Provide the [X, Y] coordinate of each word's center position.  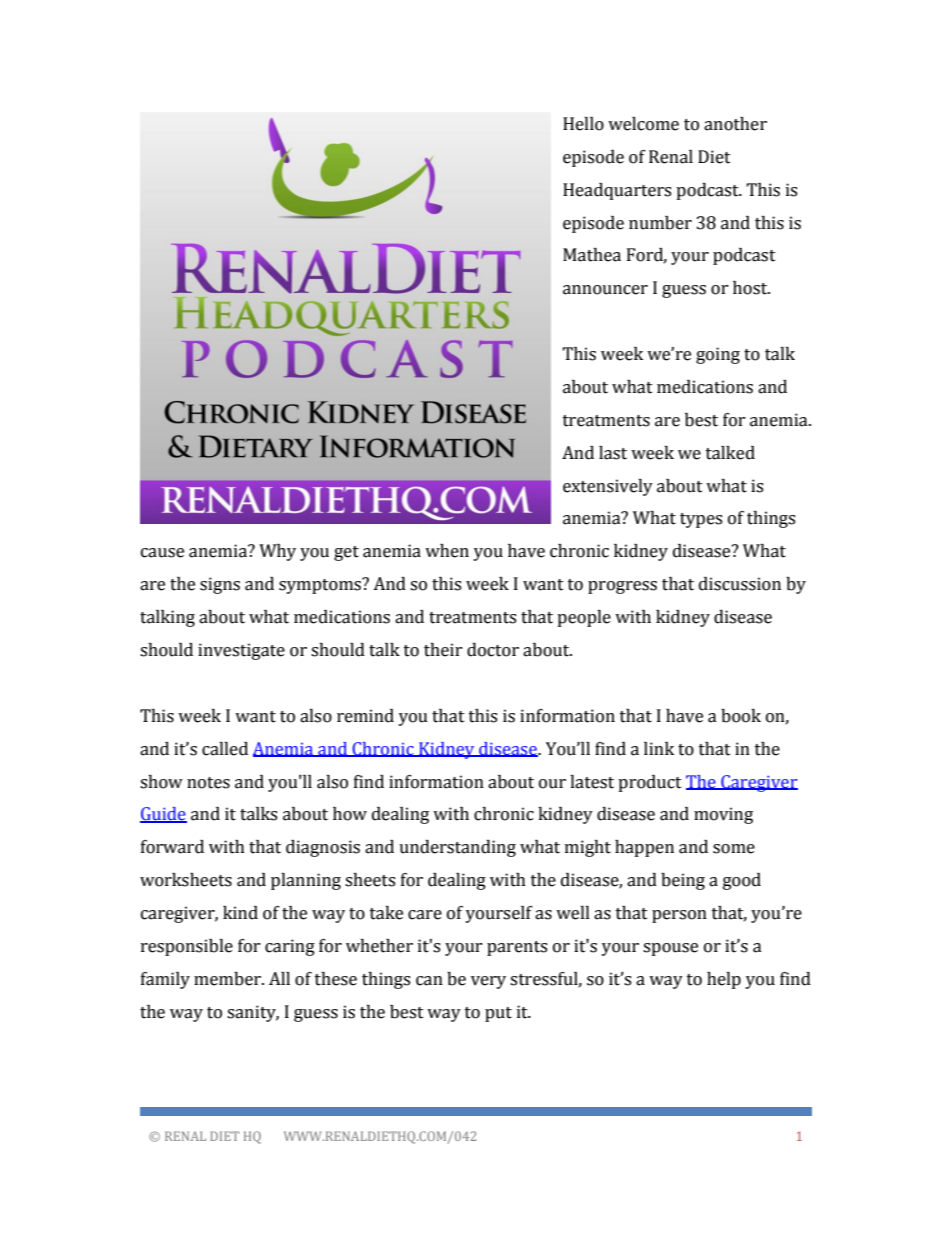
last [613, 453]
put [498, 1014]
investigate [241, 651]
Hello [583, 124]
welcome [643, 124]
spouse [670, 949]
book [741, 716]
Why [277, 552]
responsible [187, 947]
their [443, 650]
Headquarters [617, 191]
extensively [608, 487]
